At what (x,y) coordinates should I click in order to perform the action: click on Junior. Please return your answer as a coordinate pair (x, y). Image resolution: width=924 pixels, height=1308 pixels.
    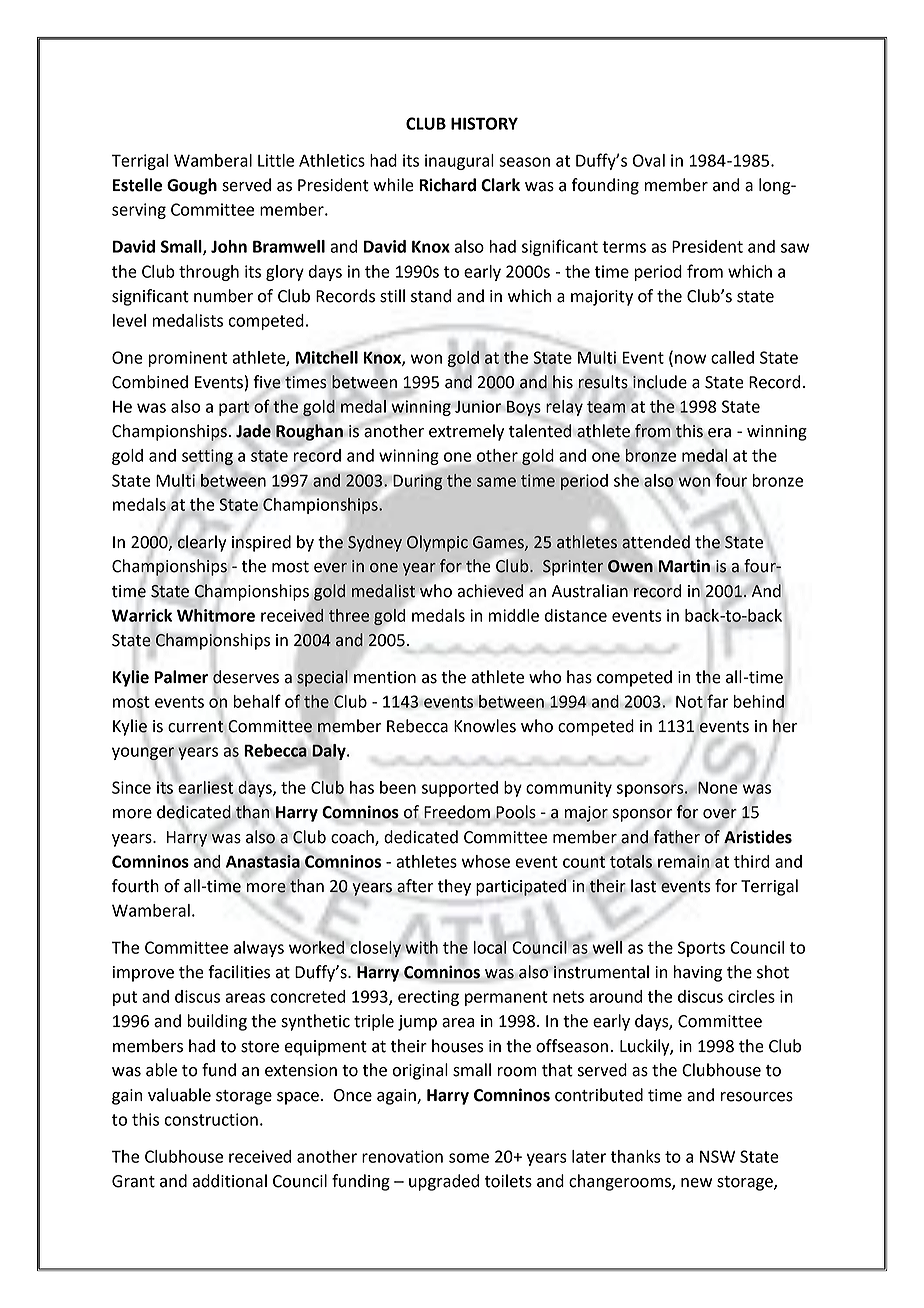
    Looking at the image, I should click on (478, 406).
